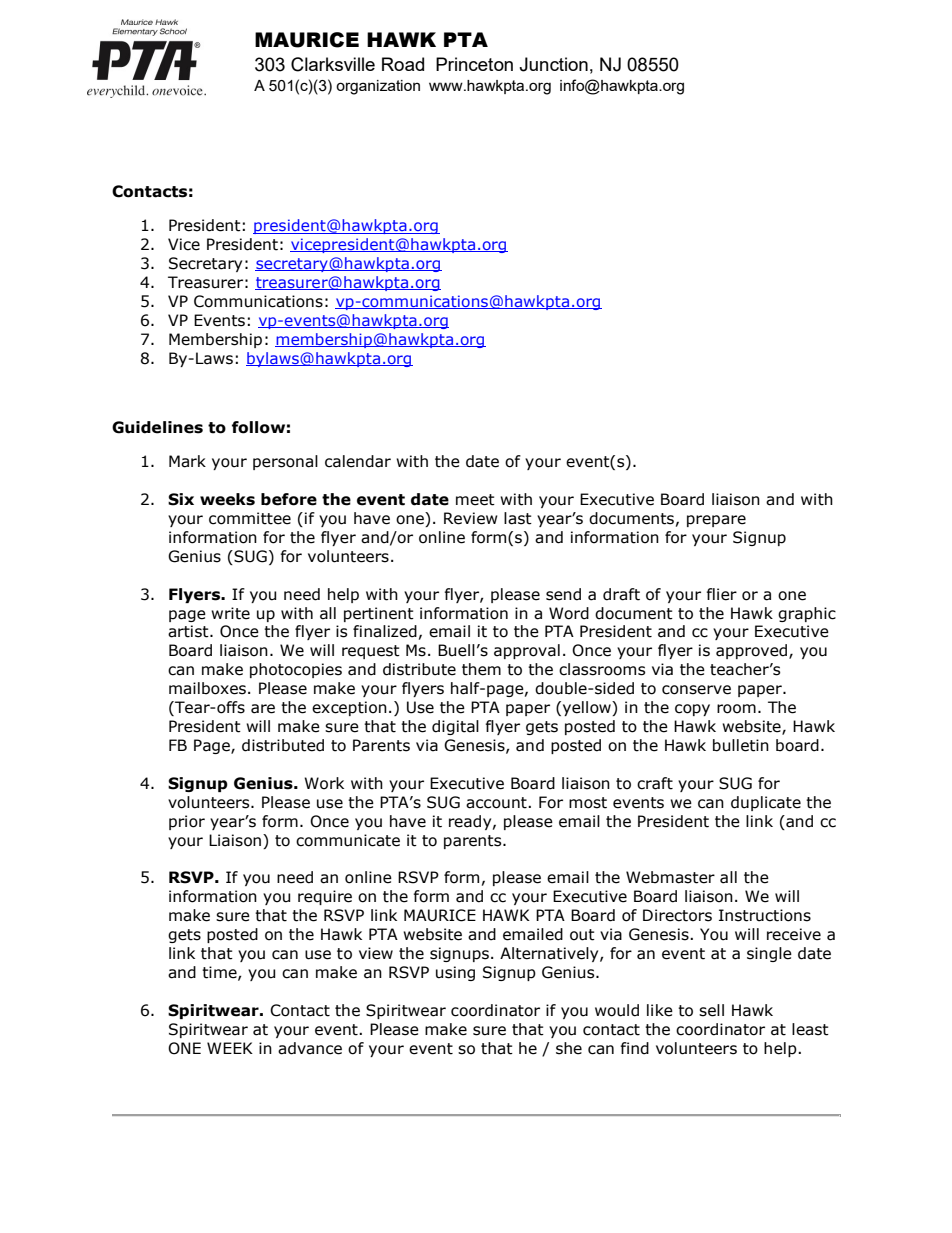 Image resolution: width=952 pixels, height=1233 pixels. I want to click on advance, so click(310, 1048).
